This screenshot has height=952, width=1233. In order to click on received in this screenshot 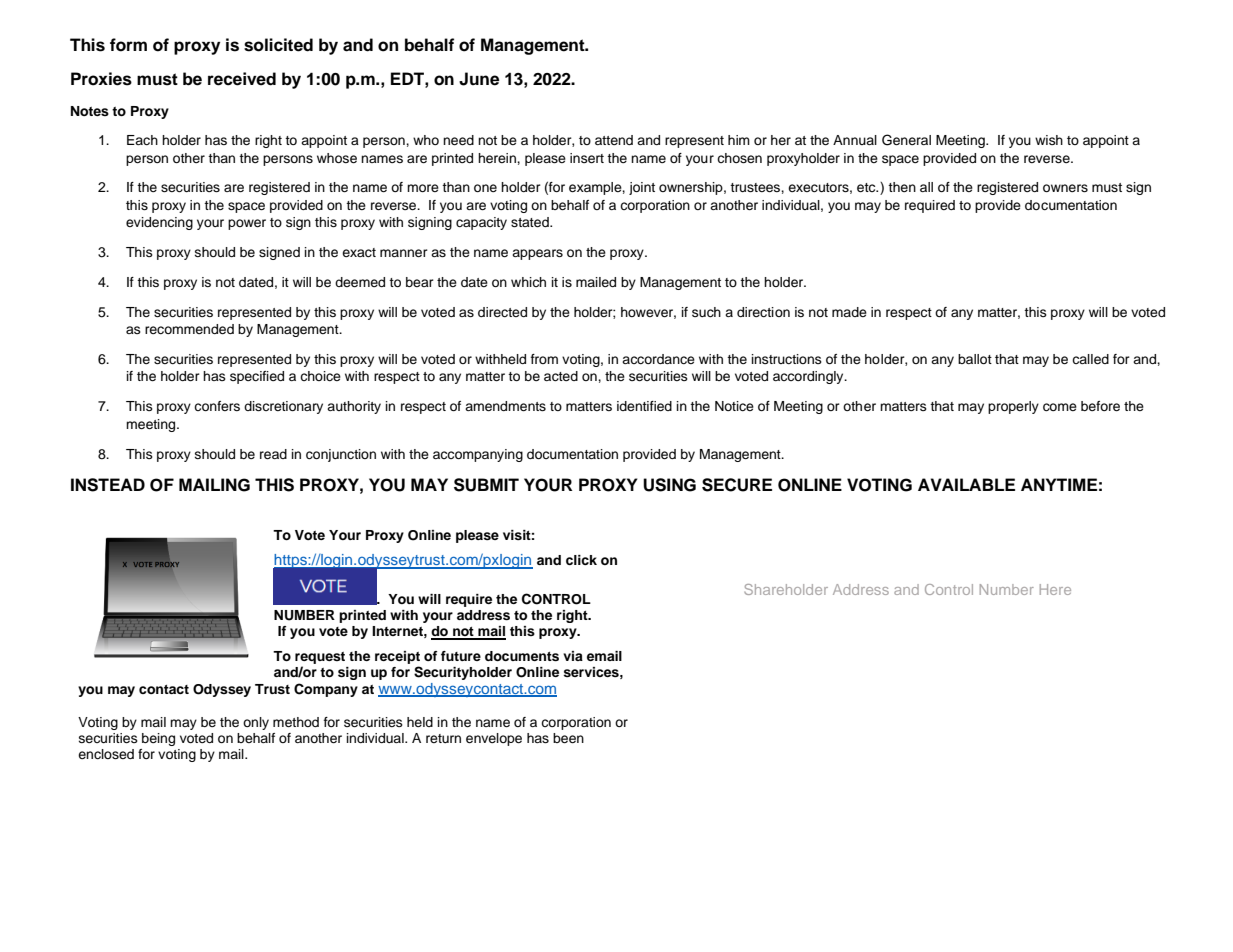, I will do `click(242, 79)`.
